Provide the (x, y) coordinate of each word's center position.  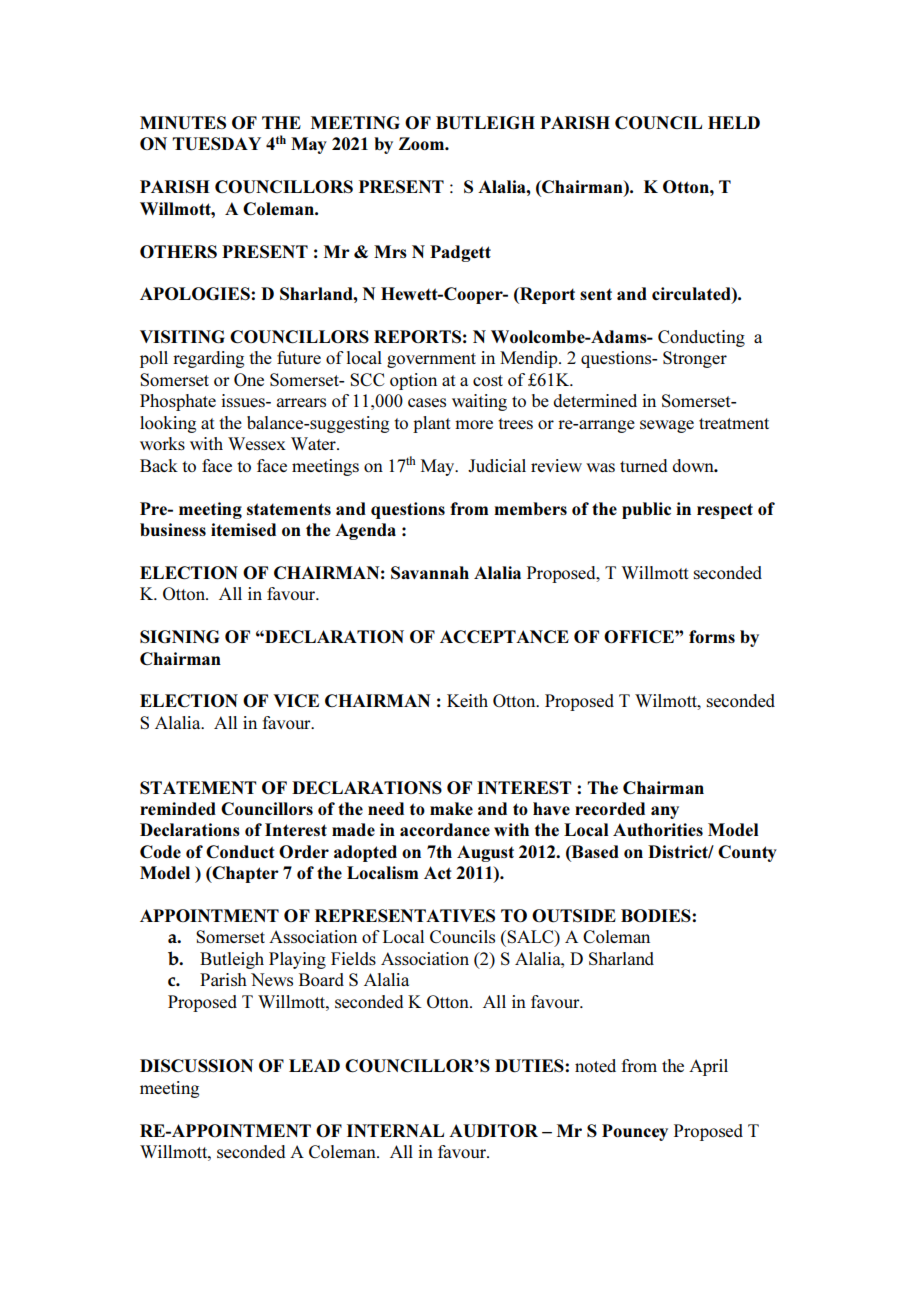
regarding (208, 359)
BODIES (657, 915)
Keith (467, 700)
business (173, 529)
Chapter (244, 874)
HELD (734, 122)
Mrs (390, 251)
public (646, 510)
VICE (296, 700)
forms (712, 636)
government (431, 360)
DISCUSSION (197, 1066)
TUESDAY (216, 144)
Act (438, 872)
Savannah (430, 572)
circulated (692, 295)
